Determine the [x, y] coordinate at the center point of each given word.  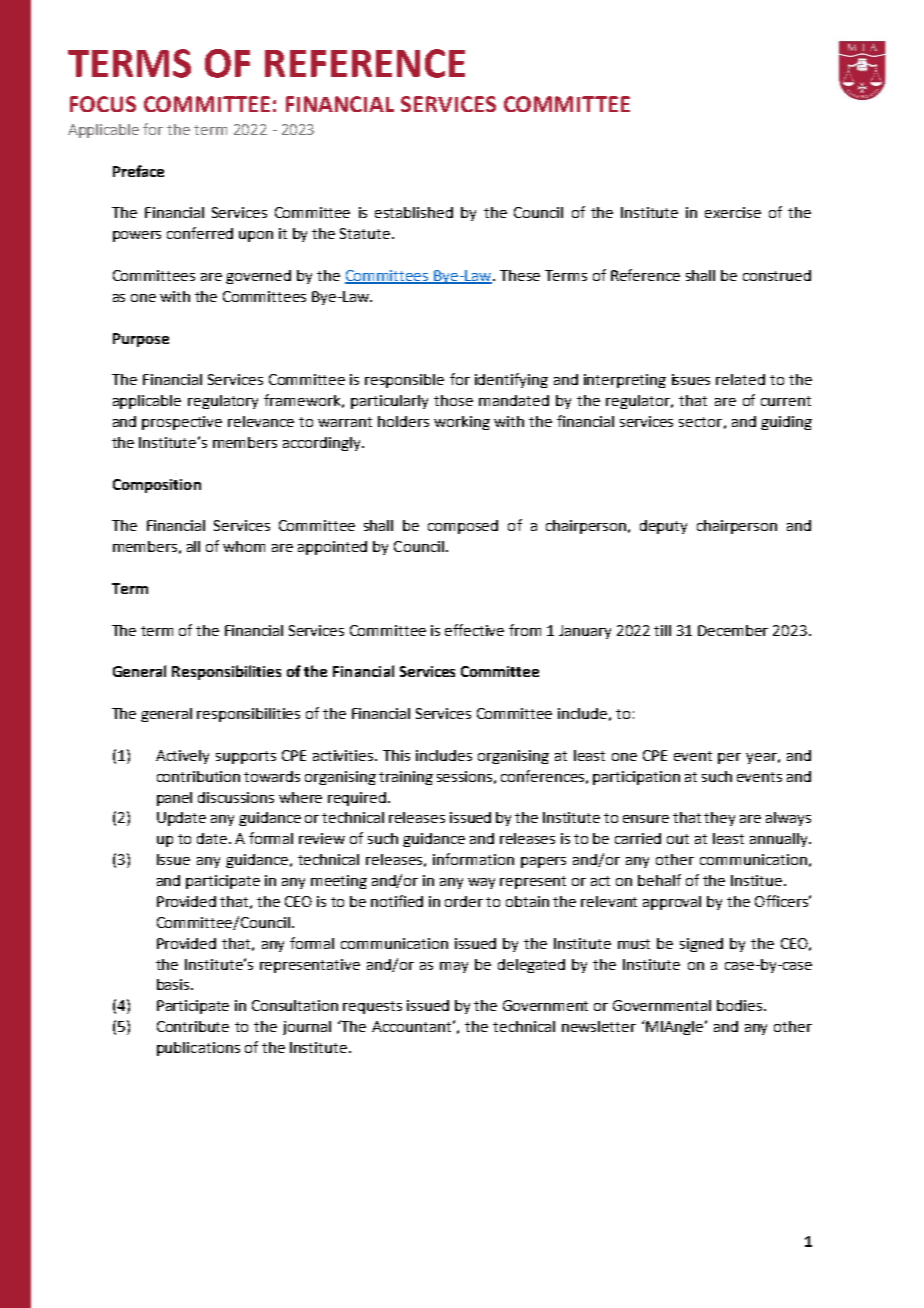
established [414, 212]
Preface [138, 171]
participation [636, 778]
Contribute [193, 1026]
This [396, 755]
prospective [182, 423]
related [740, 379]
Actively [182, 757]
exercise [733, 212]
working [462, 423]
